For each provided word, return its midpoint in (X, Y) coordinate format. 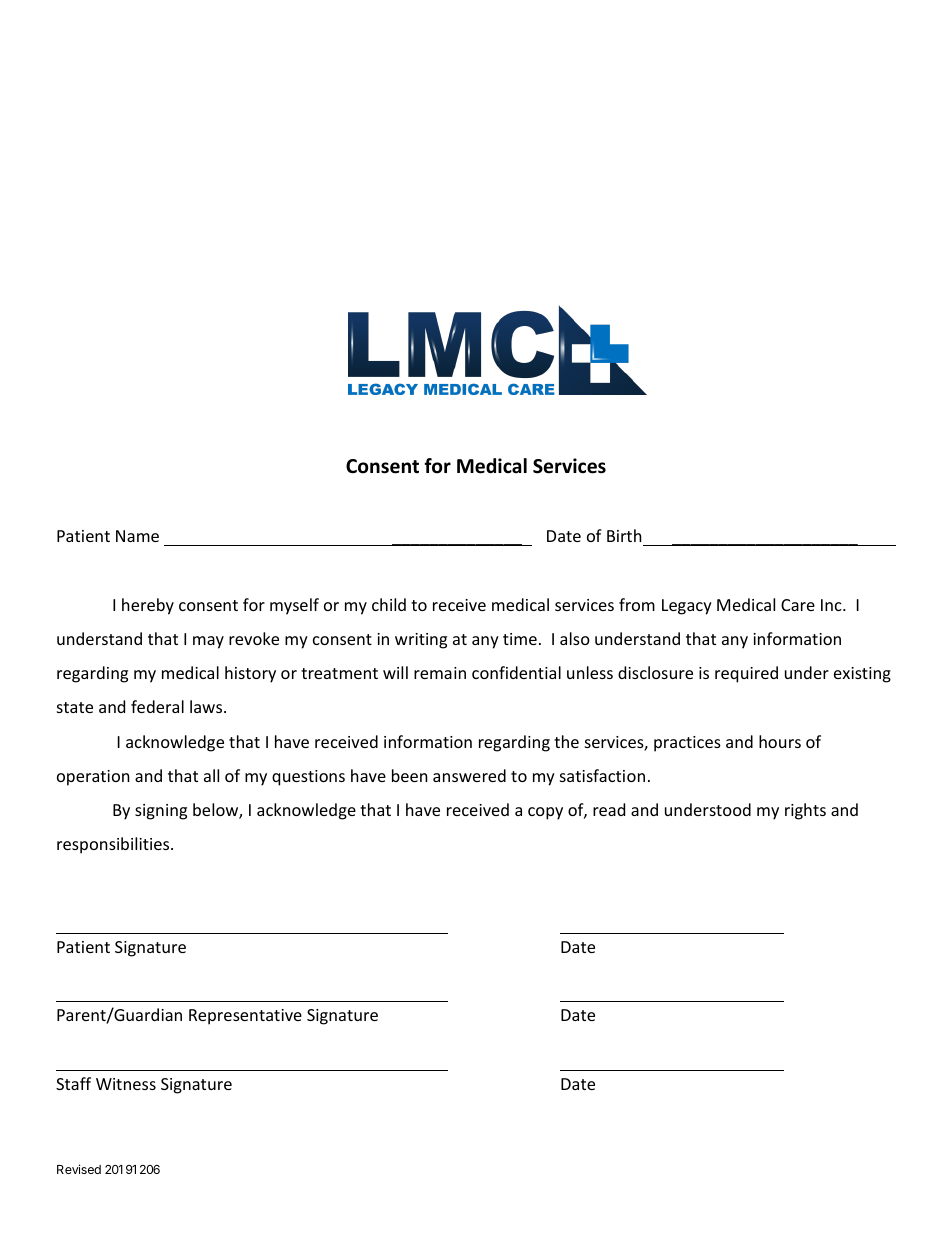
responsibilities (114, 845)
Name (137, 536)
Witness (126, 1084)
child (389, 604)
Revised (79, 1169)
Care (798, 605)
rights (805, 811)
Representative (245, 1017)
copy (545, 813)
